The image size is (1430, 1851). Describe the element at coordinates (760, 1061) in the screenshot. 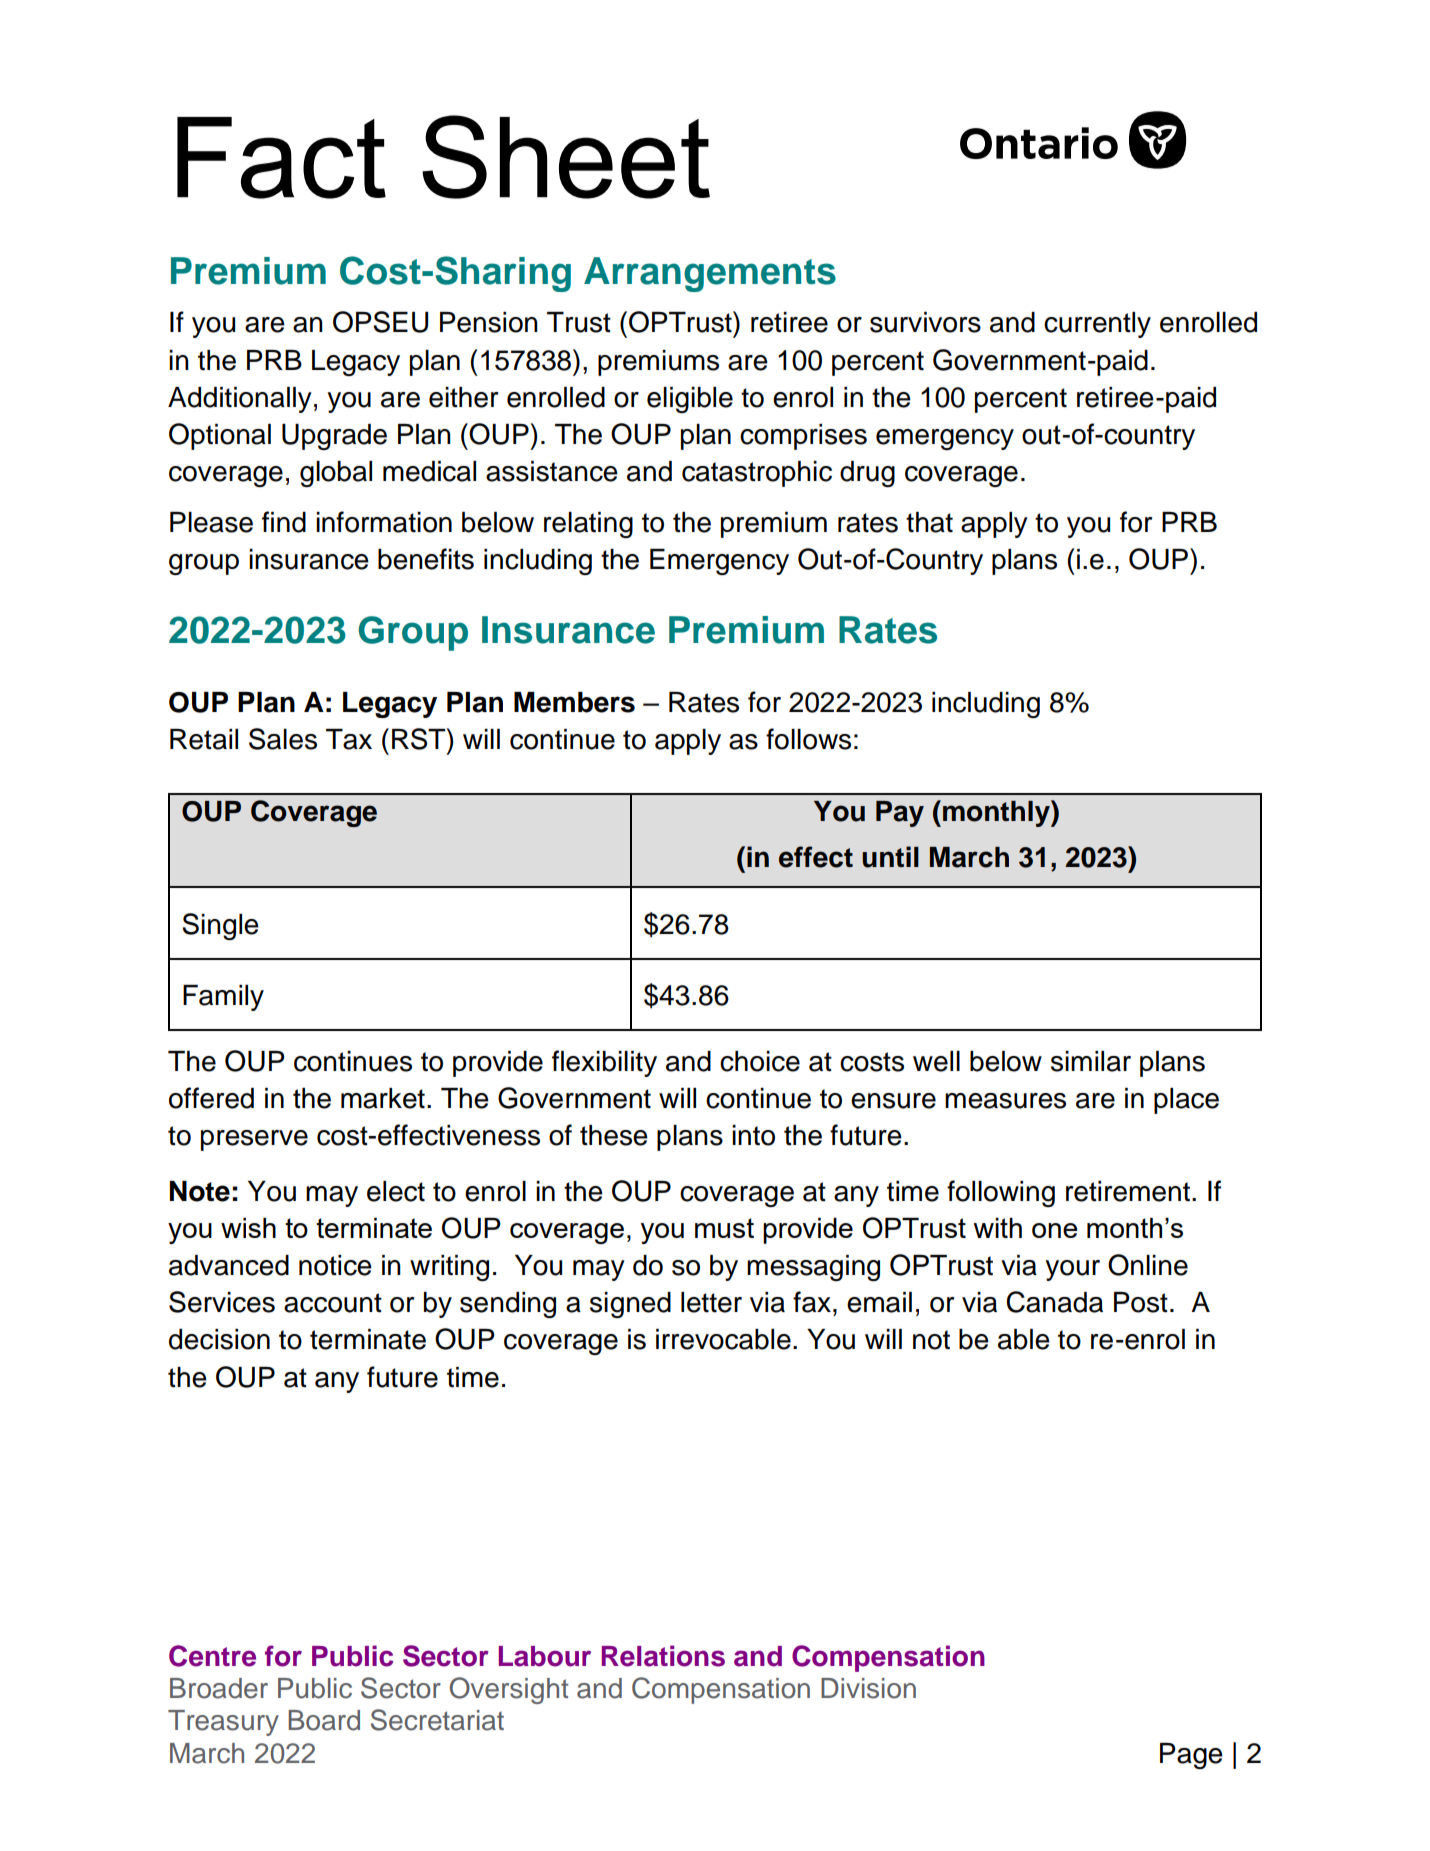

I see `choice` at that location.
